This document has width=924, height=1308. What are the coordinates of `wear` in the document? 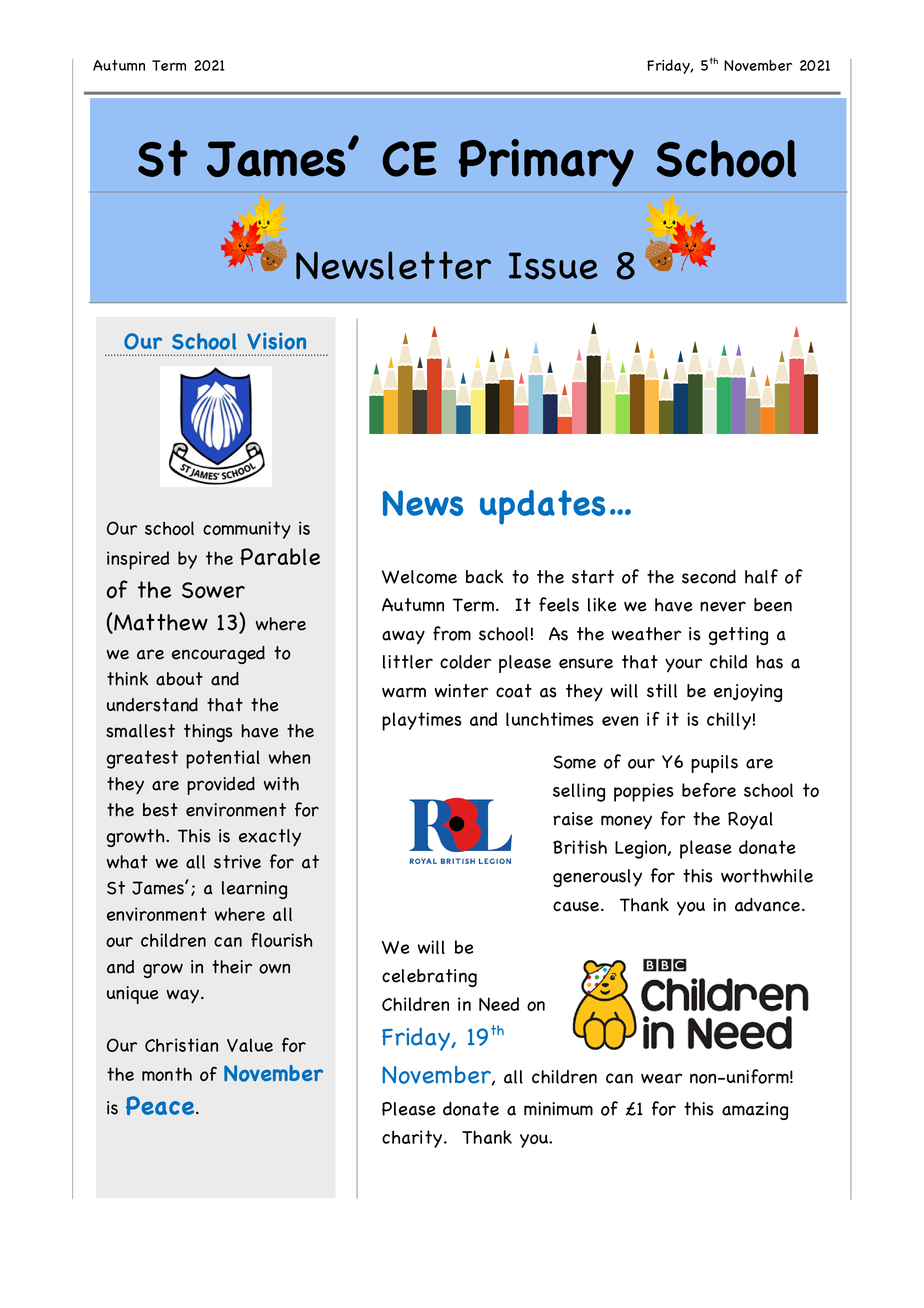 It's located at (661, 1078).
